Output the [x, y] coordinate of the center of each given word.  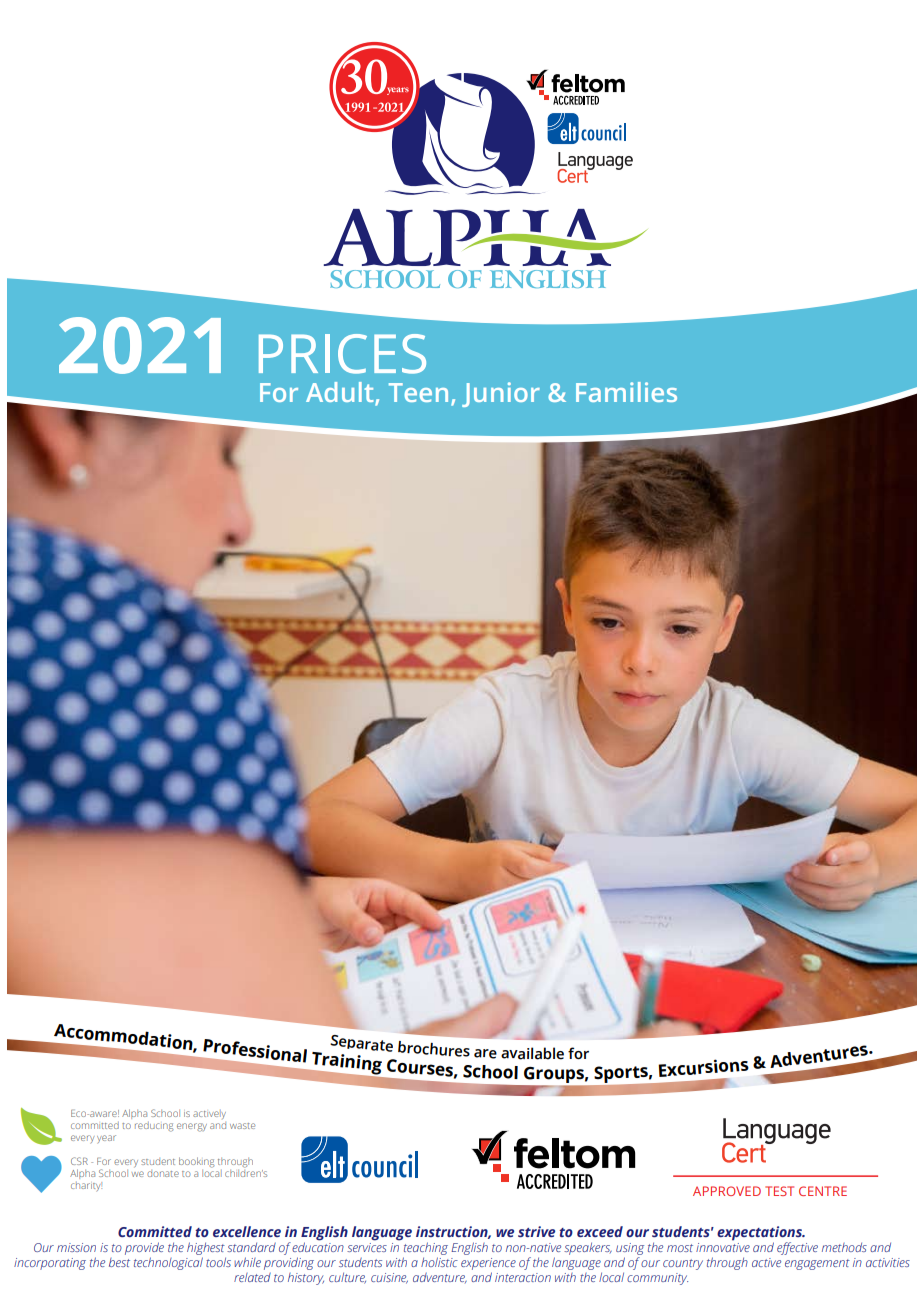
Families [626, 392]
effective [797, 1248]
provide [144, 1250]
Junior [501, 394]
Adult [341, 393]
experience [488, 1264]
